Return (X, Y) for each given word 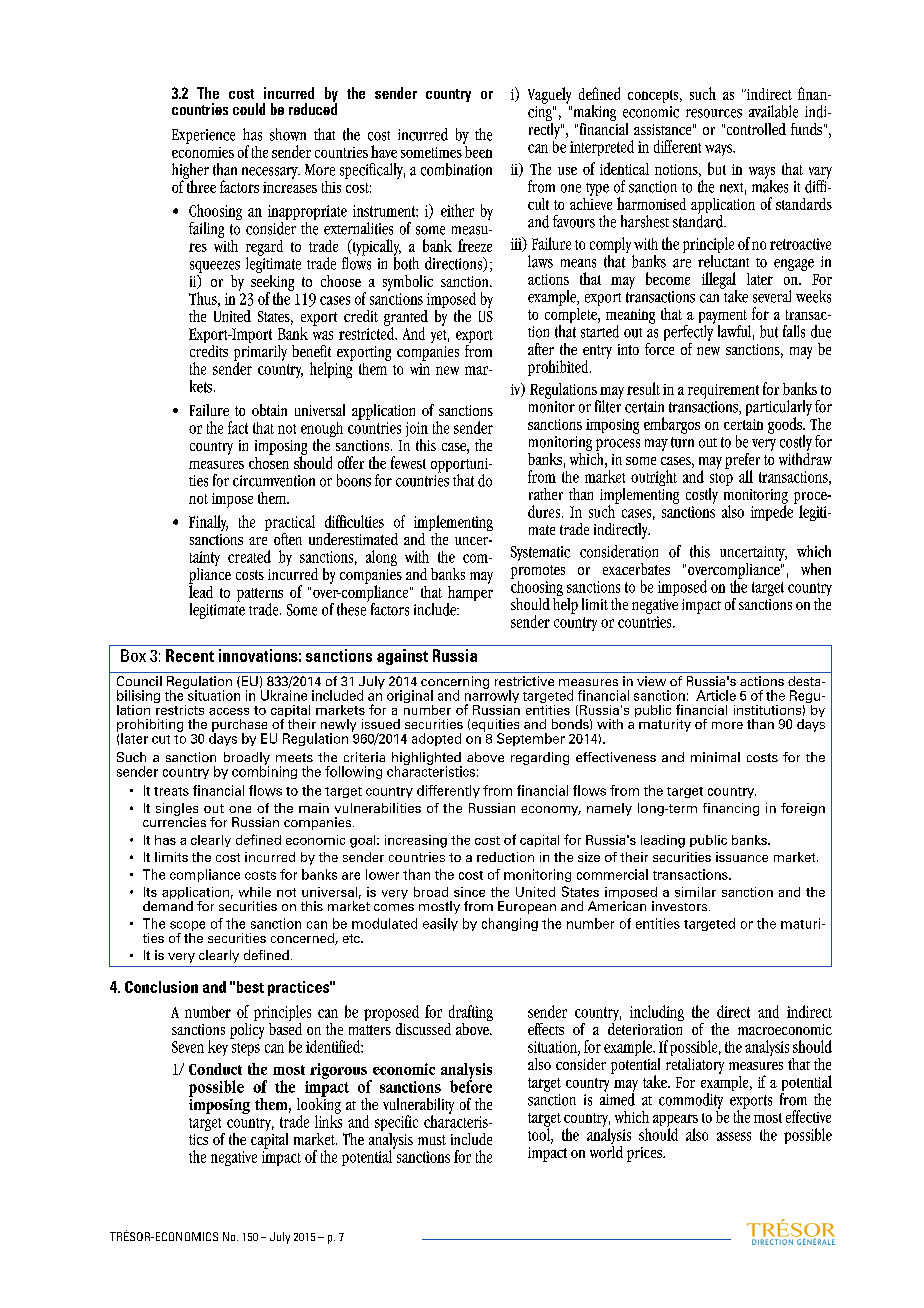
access (229, 711)
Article (716, 695)
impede (773, 512)
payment (723, 318)
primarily (260, 352)
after (541, 349)
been (477, 150)
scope (187, 927)
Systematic (540, 553)
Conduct (215, 1069)
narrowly (492, 697)
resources (714, 113)
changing (510, 924)
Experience (203, 136)
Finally (208, 523)
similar (695, 892)
